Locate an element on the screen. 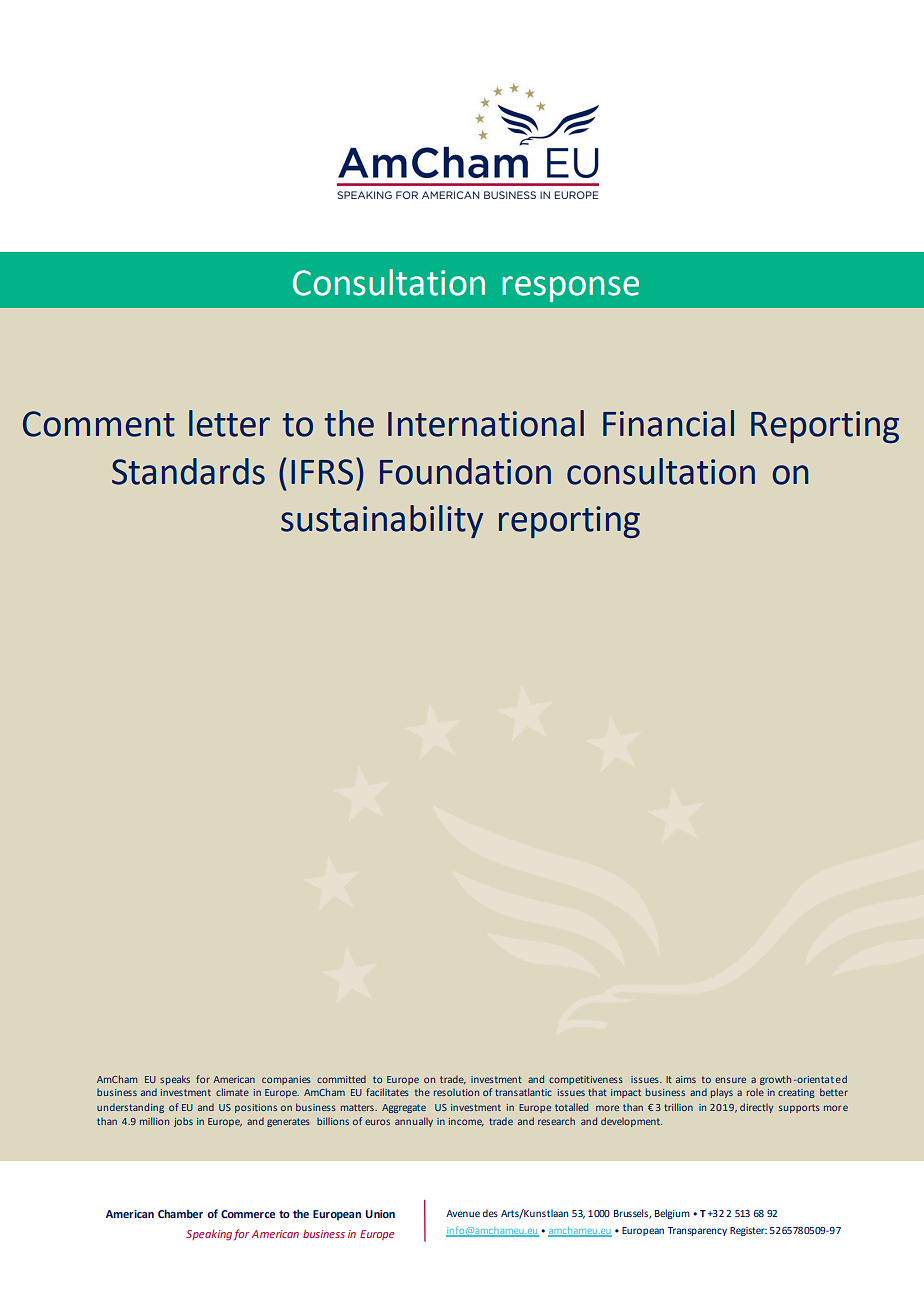  Chamber is located at coordinates (180, 1213).
